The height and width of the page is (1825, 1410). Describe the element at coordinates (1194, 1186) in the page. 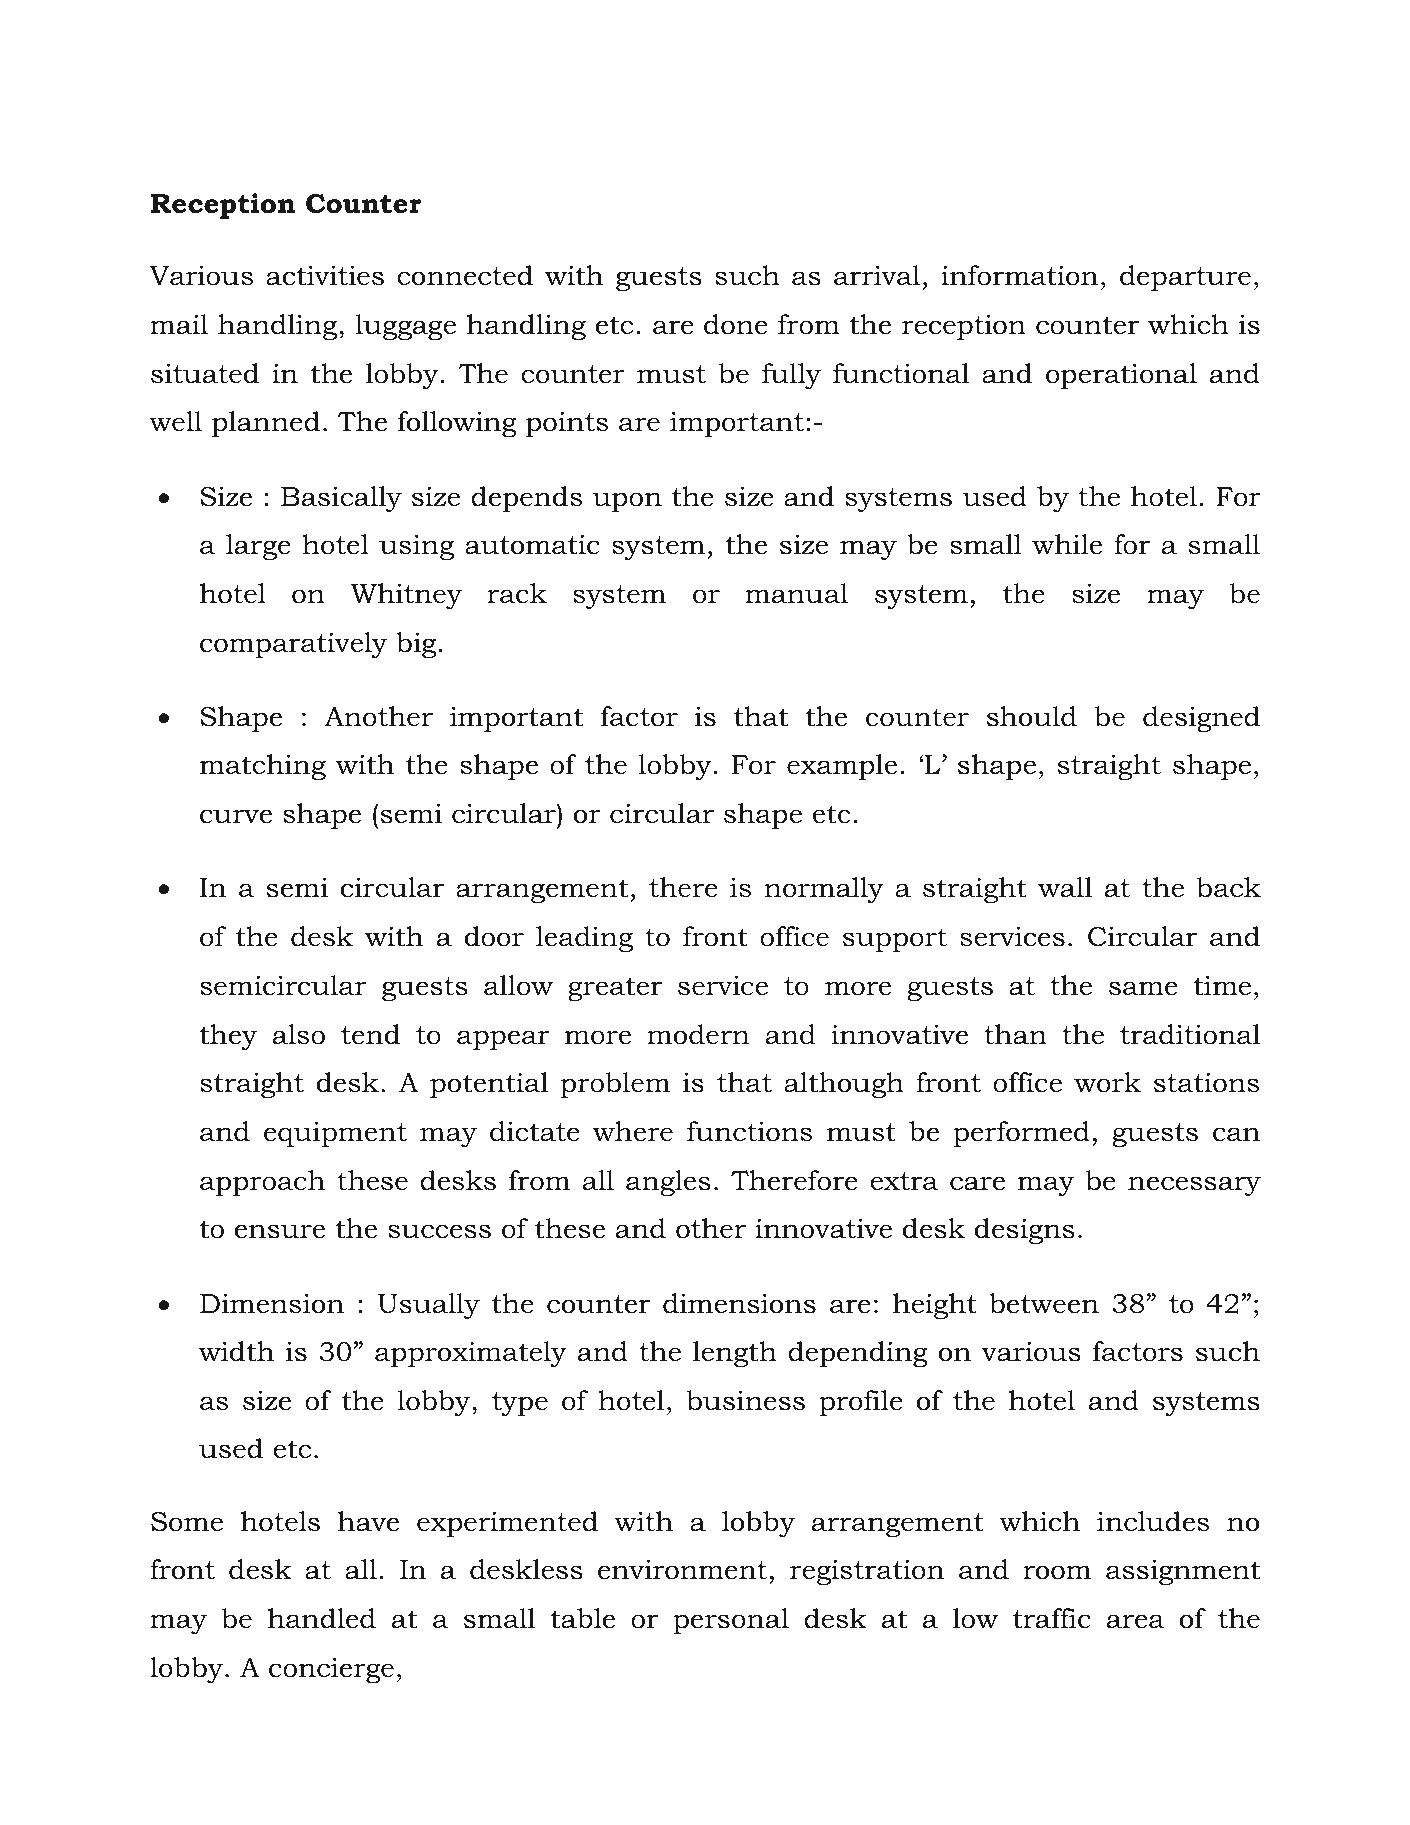

I see `necessary` at that location.
